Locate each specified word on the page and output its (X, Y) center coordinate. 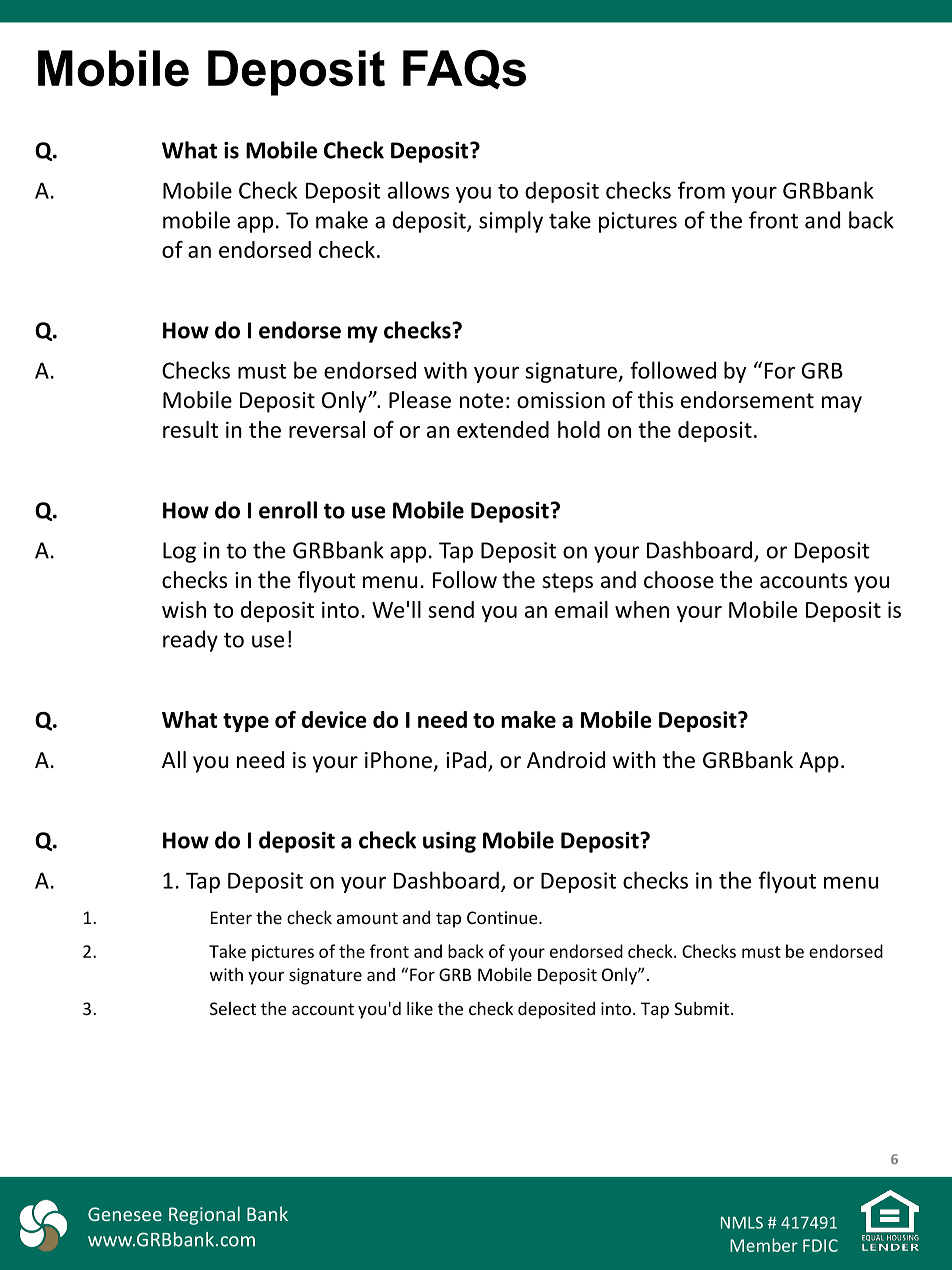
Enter (231, 917)
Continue (503, 917)
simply (511, 222)
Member (764, 1245)
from (701, 190)
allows (418, 190)
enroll (288, 510)
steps (567, 583)
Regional (204, 1215)
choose (679, 580)
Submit (703, 1008)
